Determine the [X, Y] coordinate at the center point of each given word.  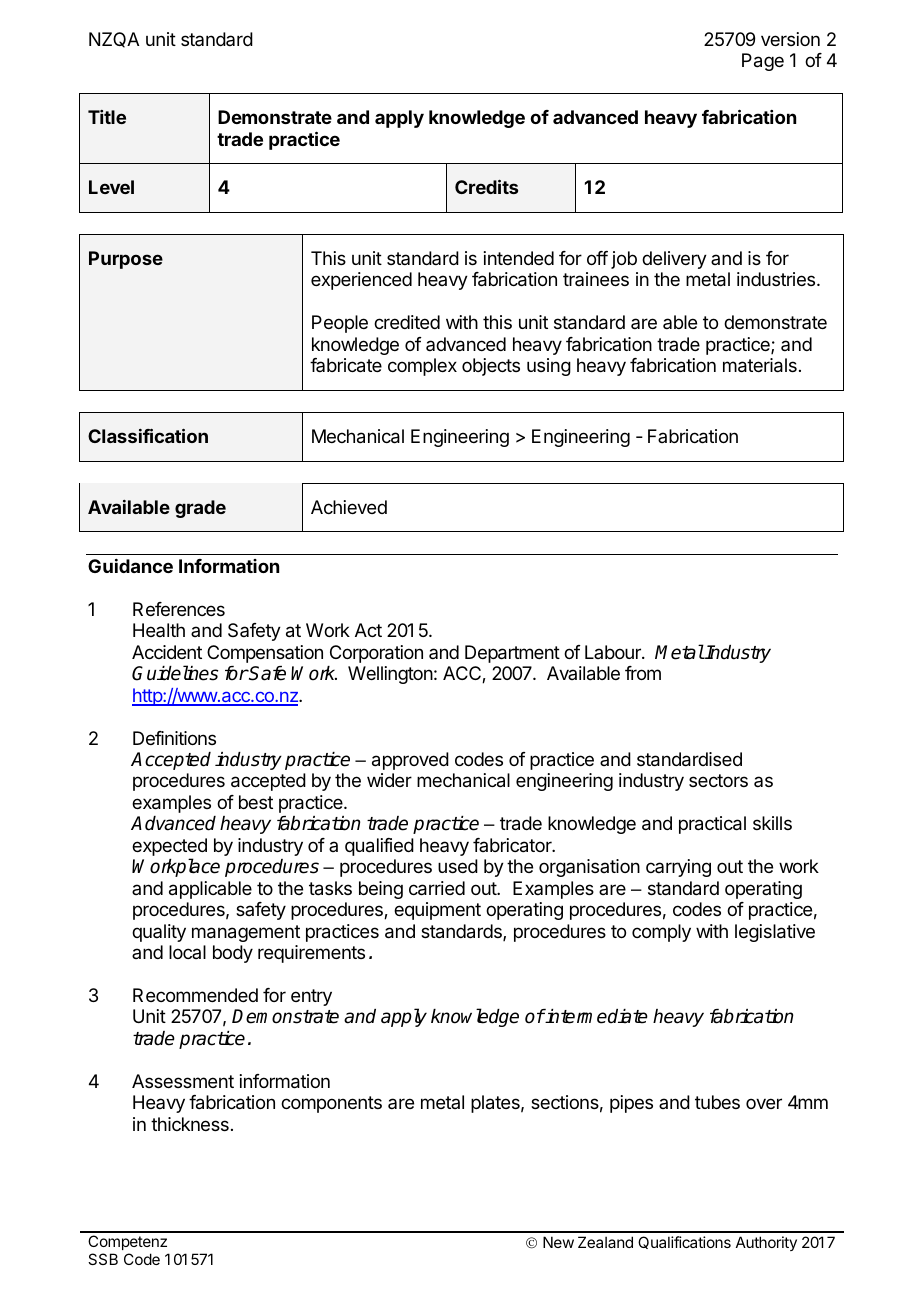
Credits [486, 187]
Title [107, 117]
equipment [437, 911]
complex [422, 367]
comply [661, 933]
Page [763, 62]
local [187, 952]
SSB [103, 1259]
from [643, 673]
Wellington [390, 675]
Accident [167, 652]
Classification [148, 436]
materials [760, 365]
